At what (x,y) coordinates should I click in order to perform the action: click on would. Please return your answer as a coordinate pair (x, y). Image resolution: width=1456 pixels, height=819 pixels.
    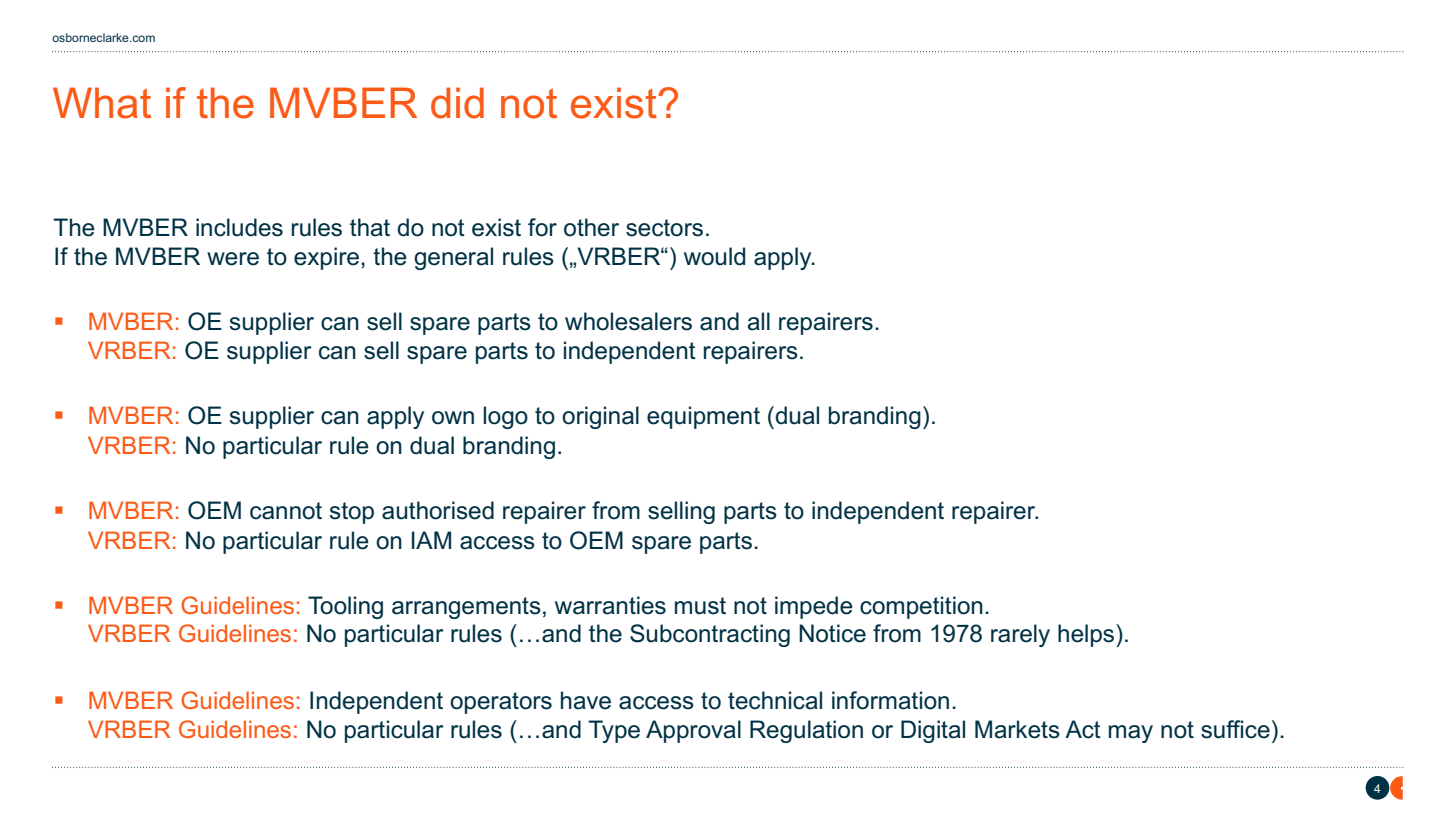
    Looking at the image, I should click on (714, 256).
